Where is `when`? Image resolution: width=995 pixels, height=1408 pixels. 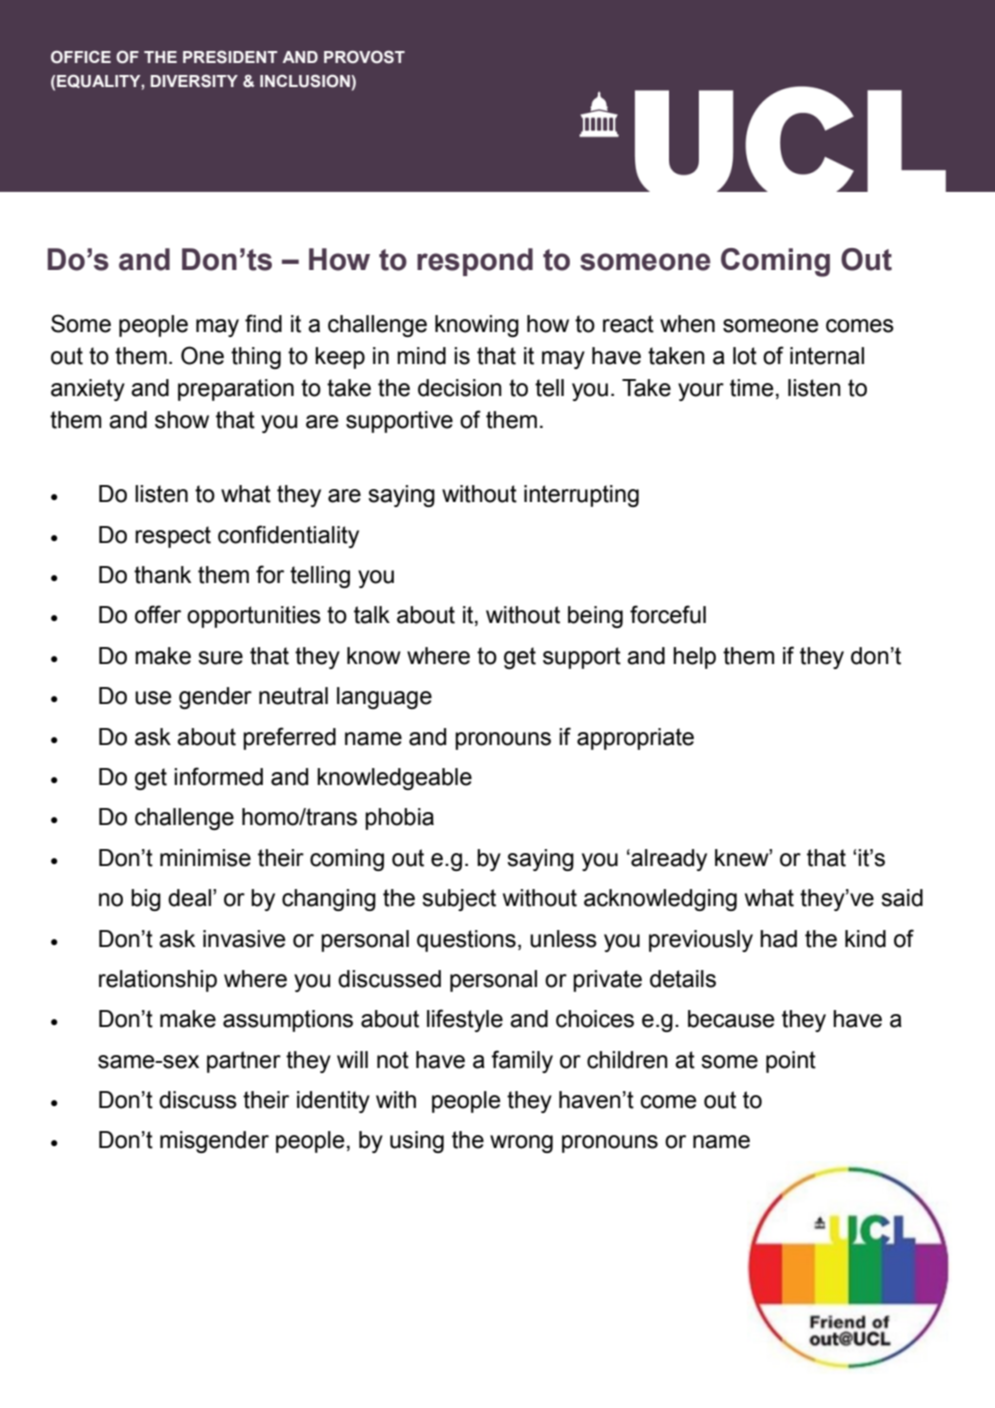 when is located at coordinates (687, 324).
